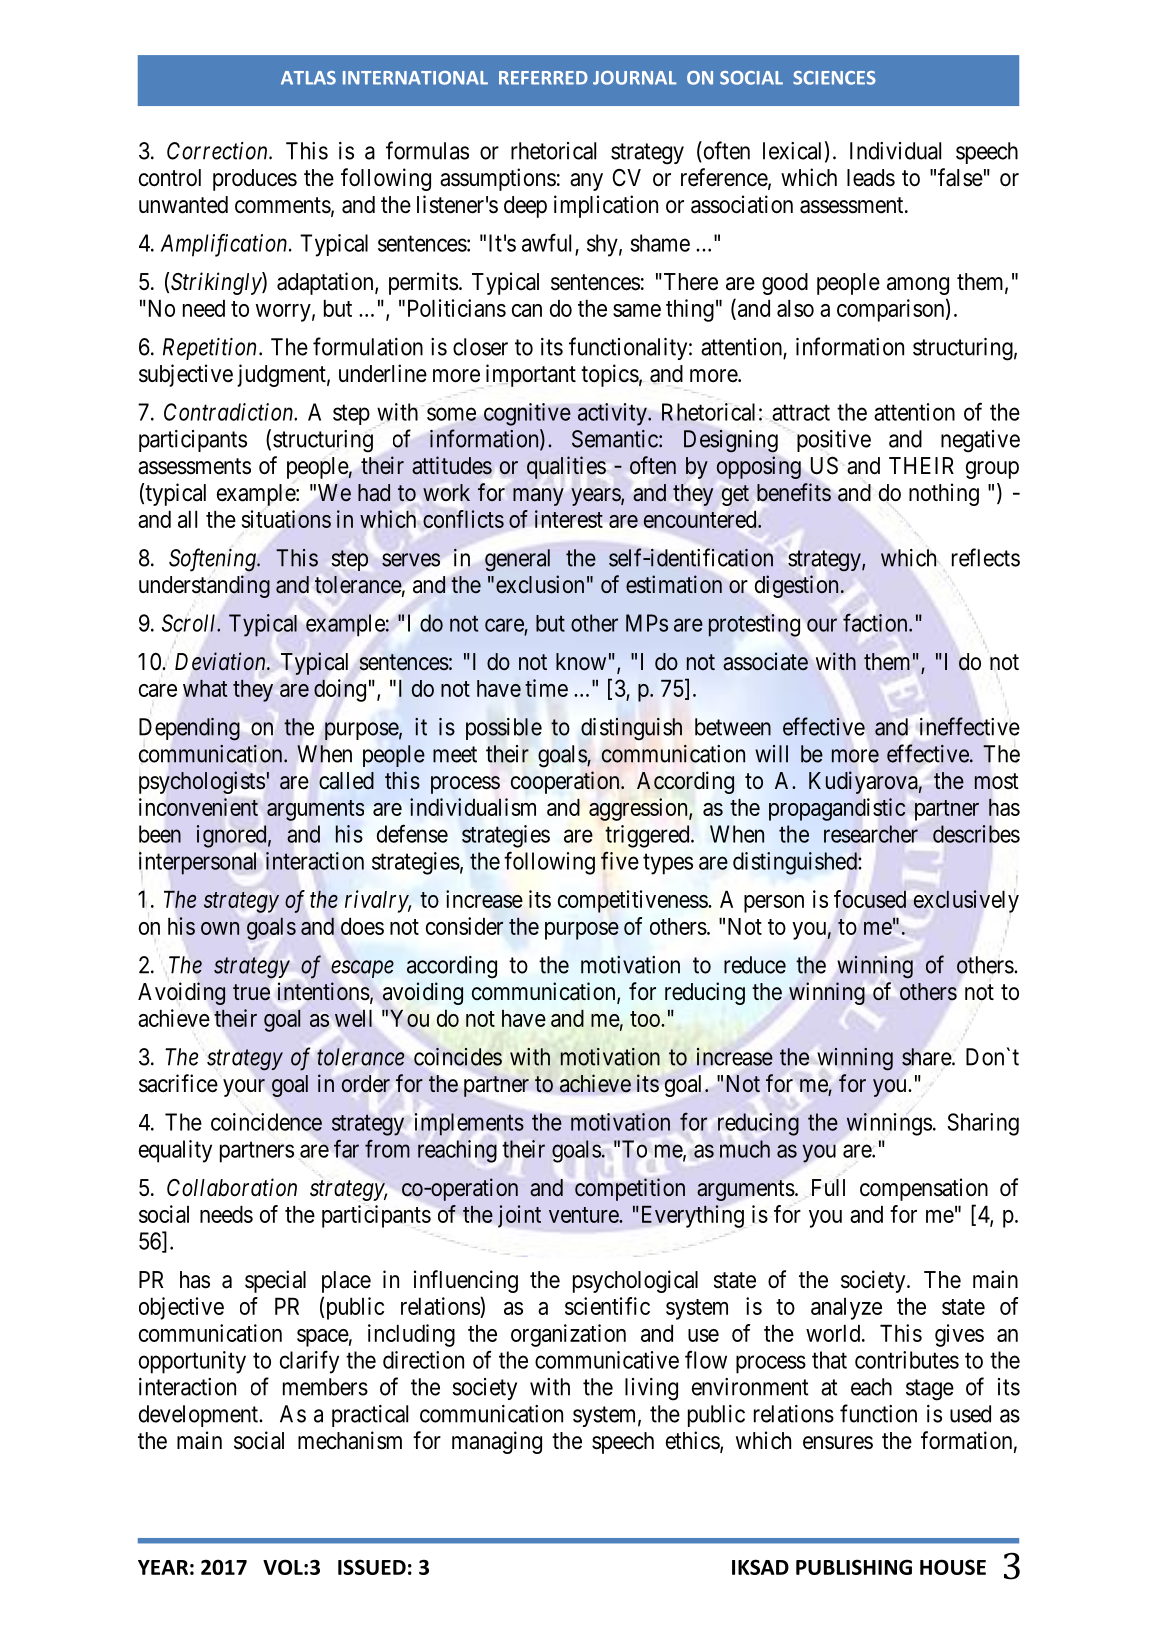 The image size is (1157, 1636). What do you see at coordinates (871, 834) in the screenshot?
I see `researcher` at bounding box center [871, 834].
